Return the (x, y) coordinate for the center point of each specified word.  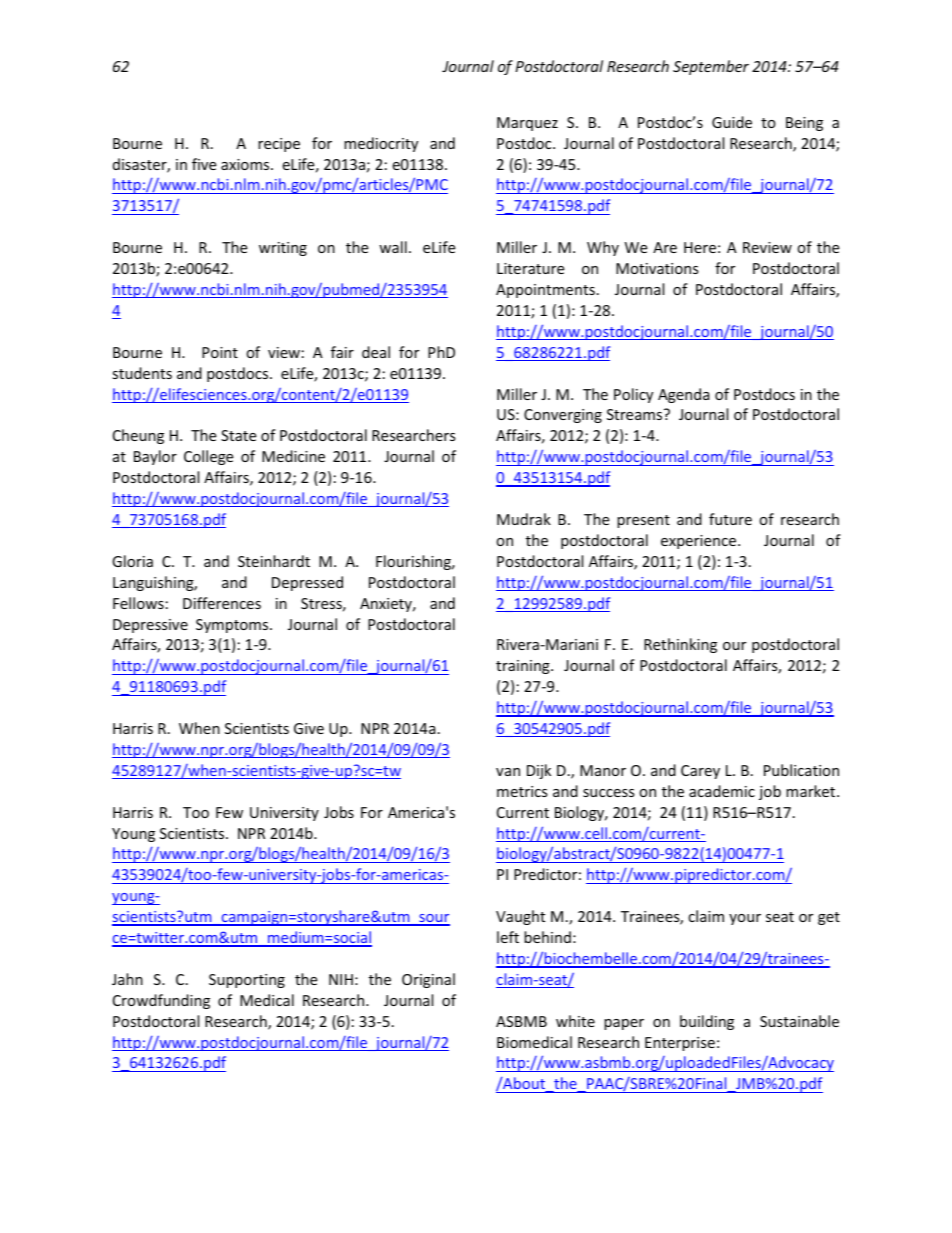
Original (428, 980)
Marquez (527, 124)
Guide (732, 122)
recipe (279, 145)
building (707, 1022)
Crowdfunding (161, 1001)
